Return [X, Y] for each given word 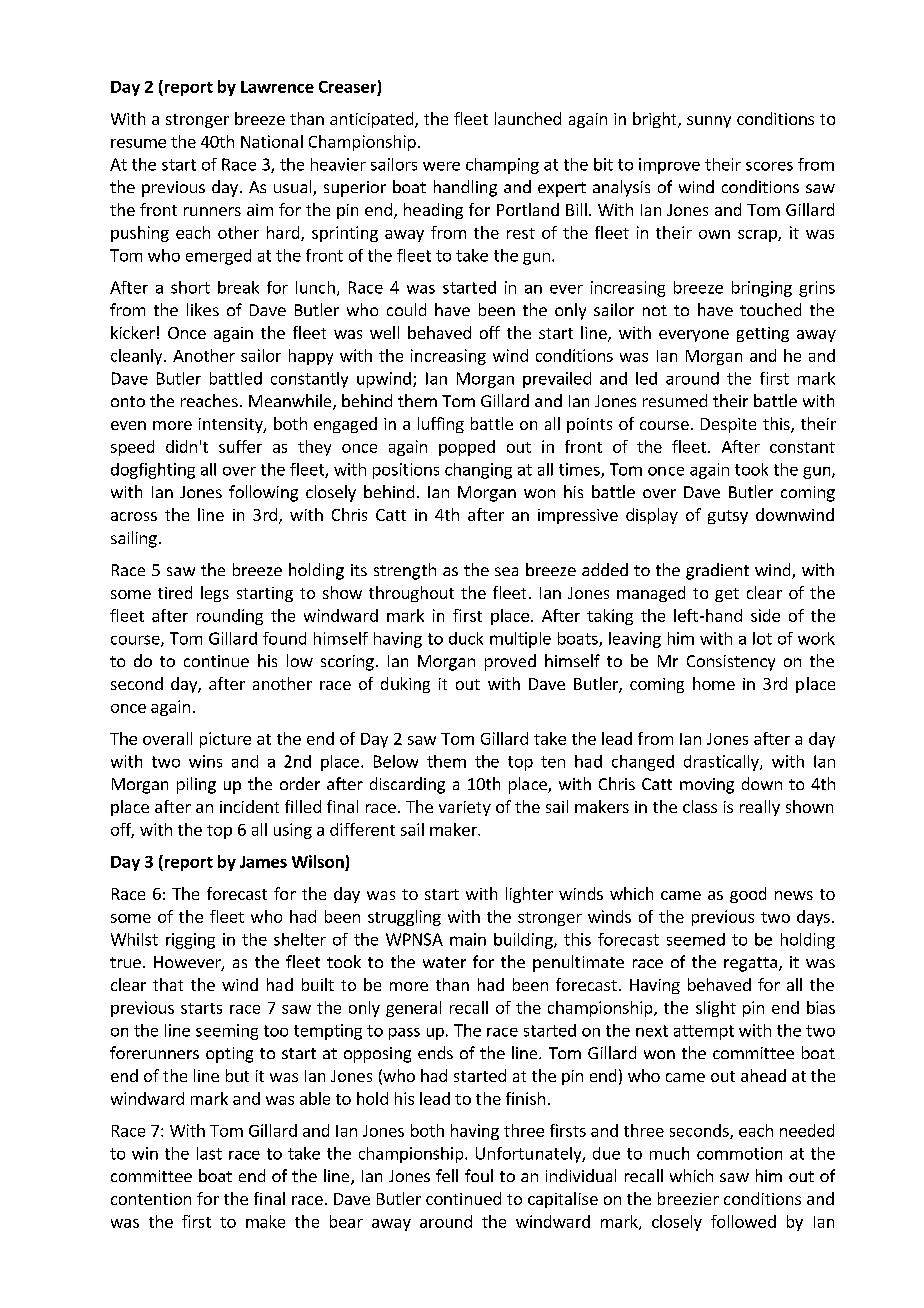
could [406, 309]
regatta [750, 964]
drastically [722, 763]
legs [215, 594]
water [444, 962]
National [272, 141]
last [209, 1153]
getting [763, 334]
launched [528, 118]
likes [203, 309]
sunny [709, 122]
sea [506, 571]
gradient [717, 571]
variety [465, 808]
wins [205, 761]
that [168, 984]
